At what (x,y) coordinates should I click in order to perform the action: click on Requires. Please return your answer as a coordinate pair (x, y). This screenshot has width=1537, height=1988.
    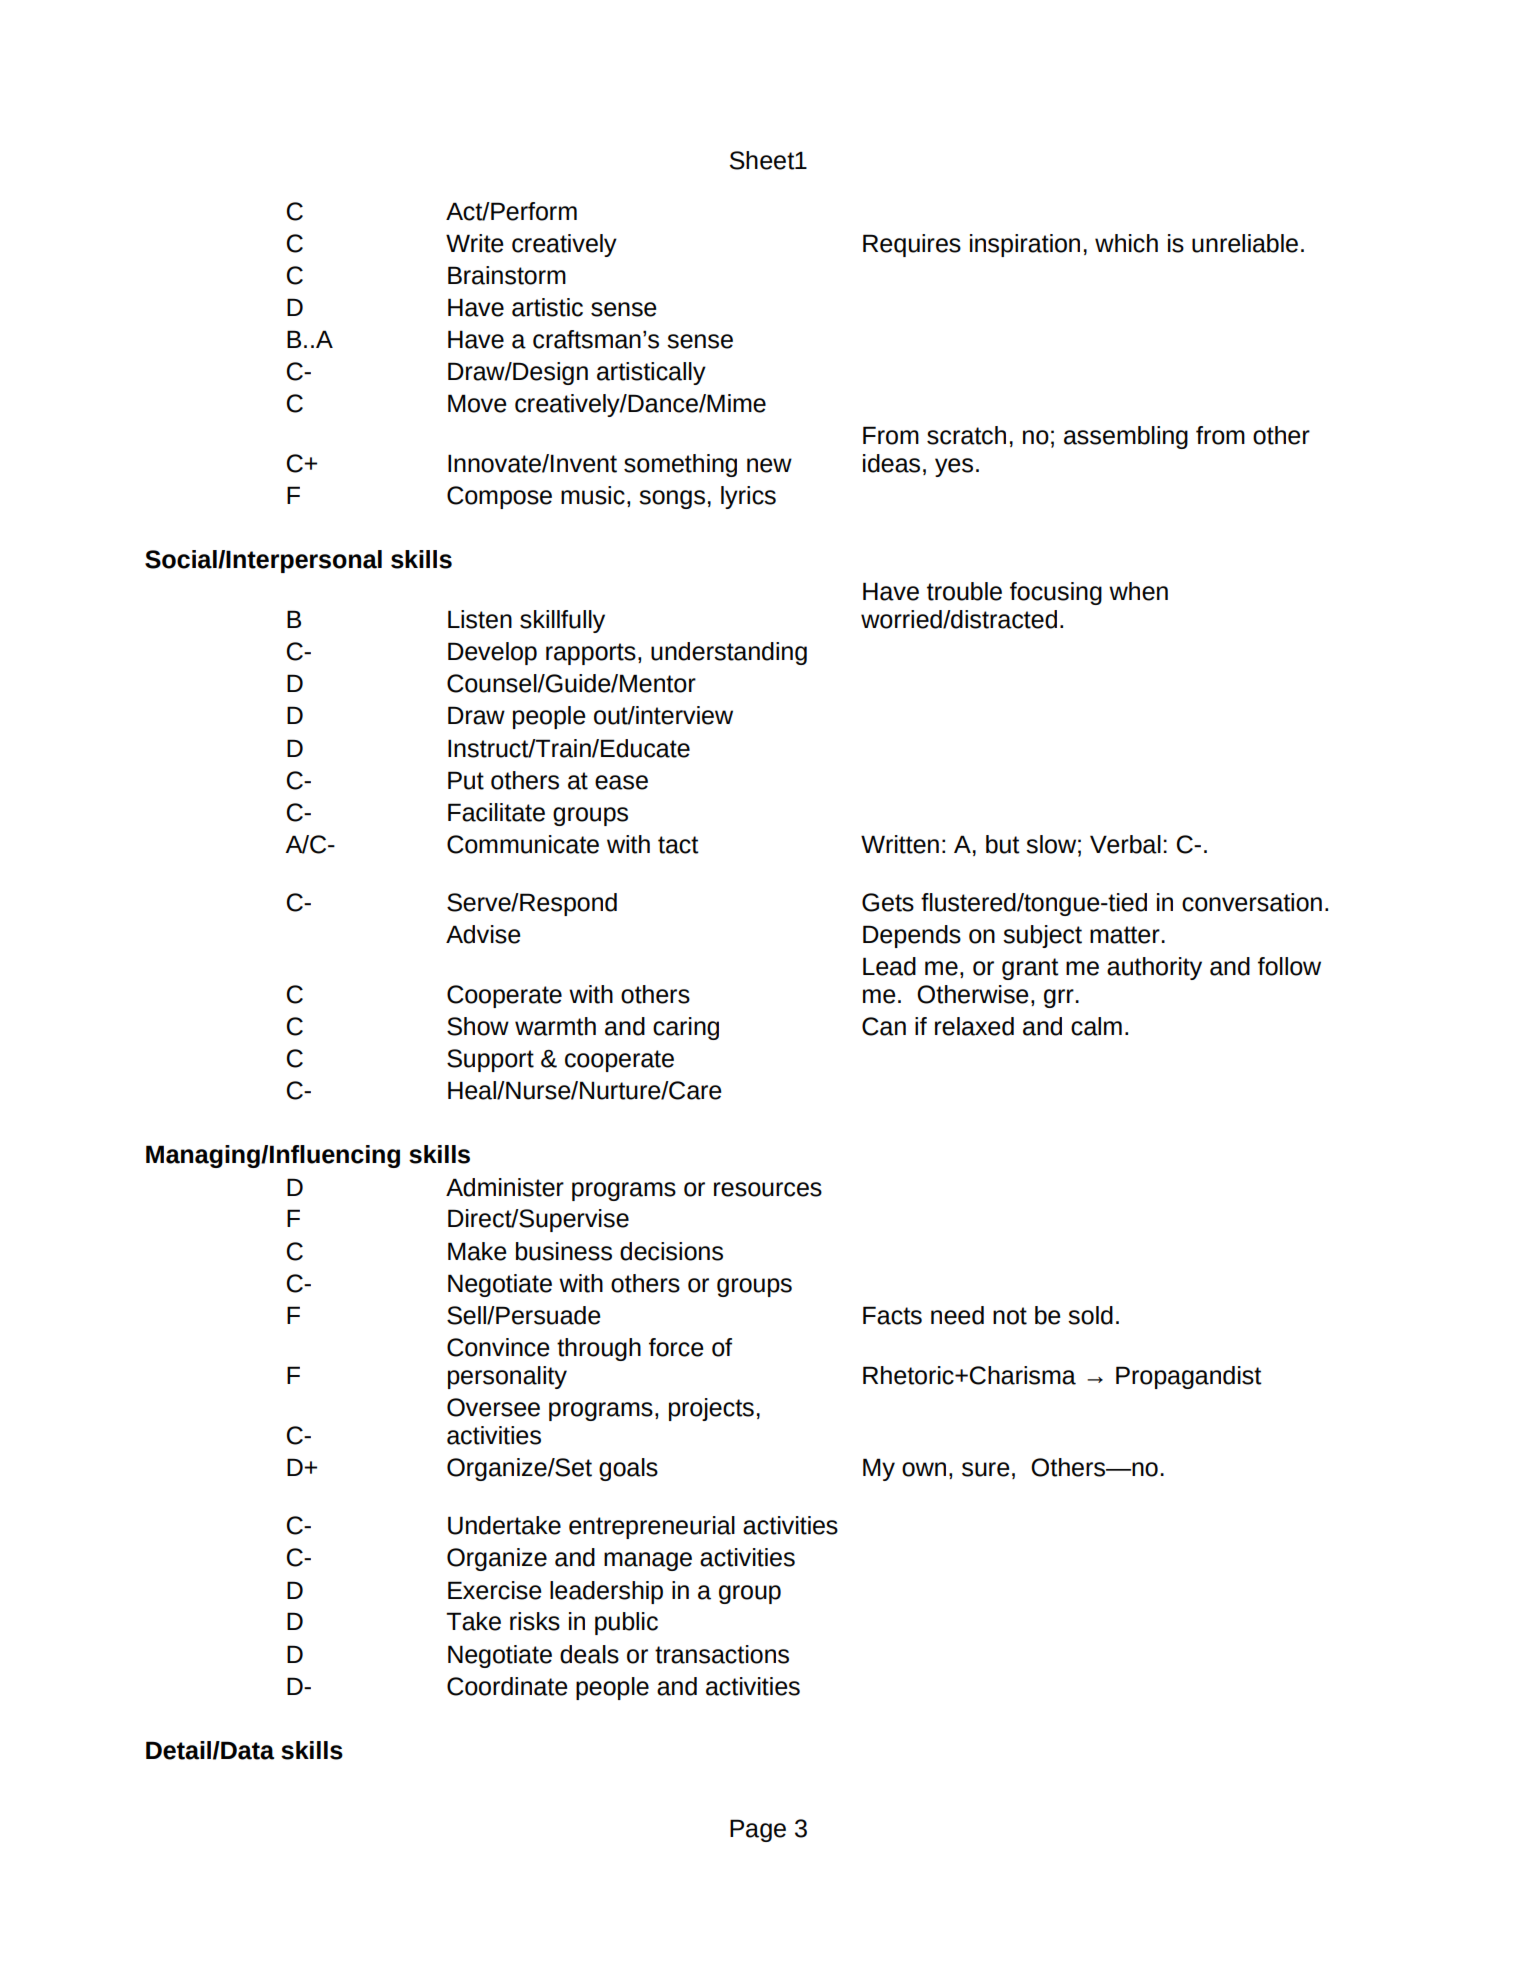
    Looking at the image, I should click on (912, 245).
